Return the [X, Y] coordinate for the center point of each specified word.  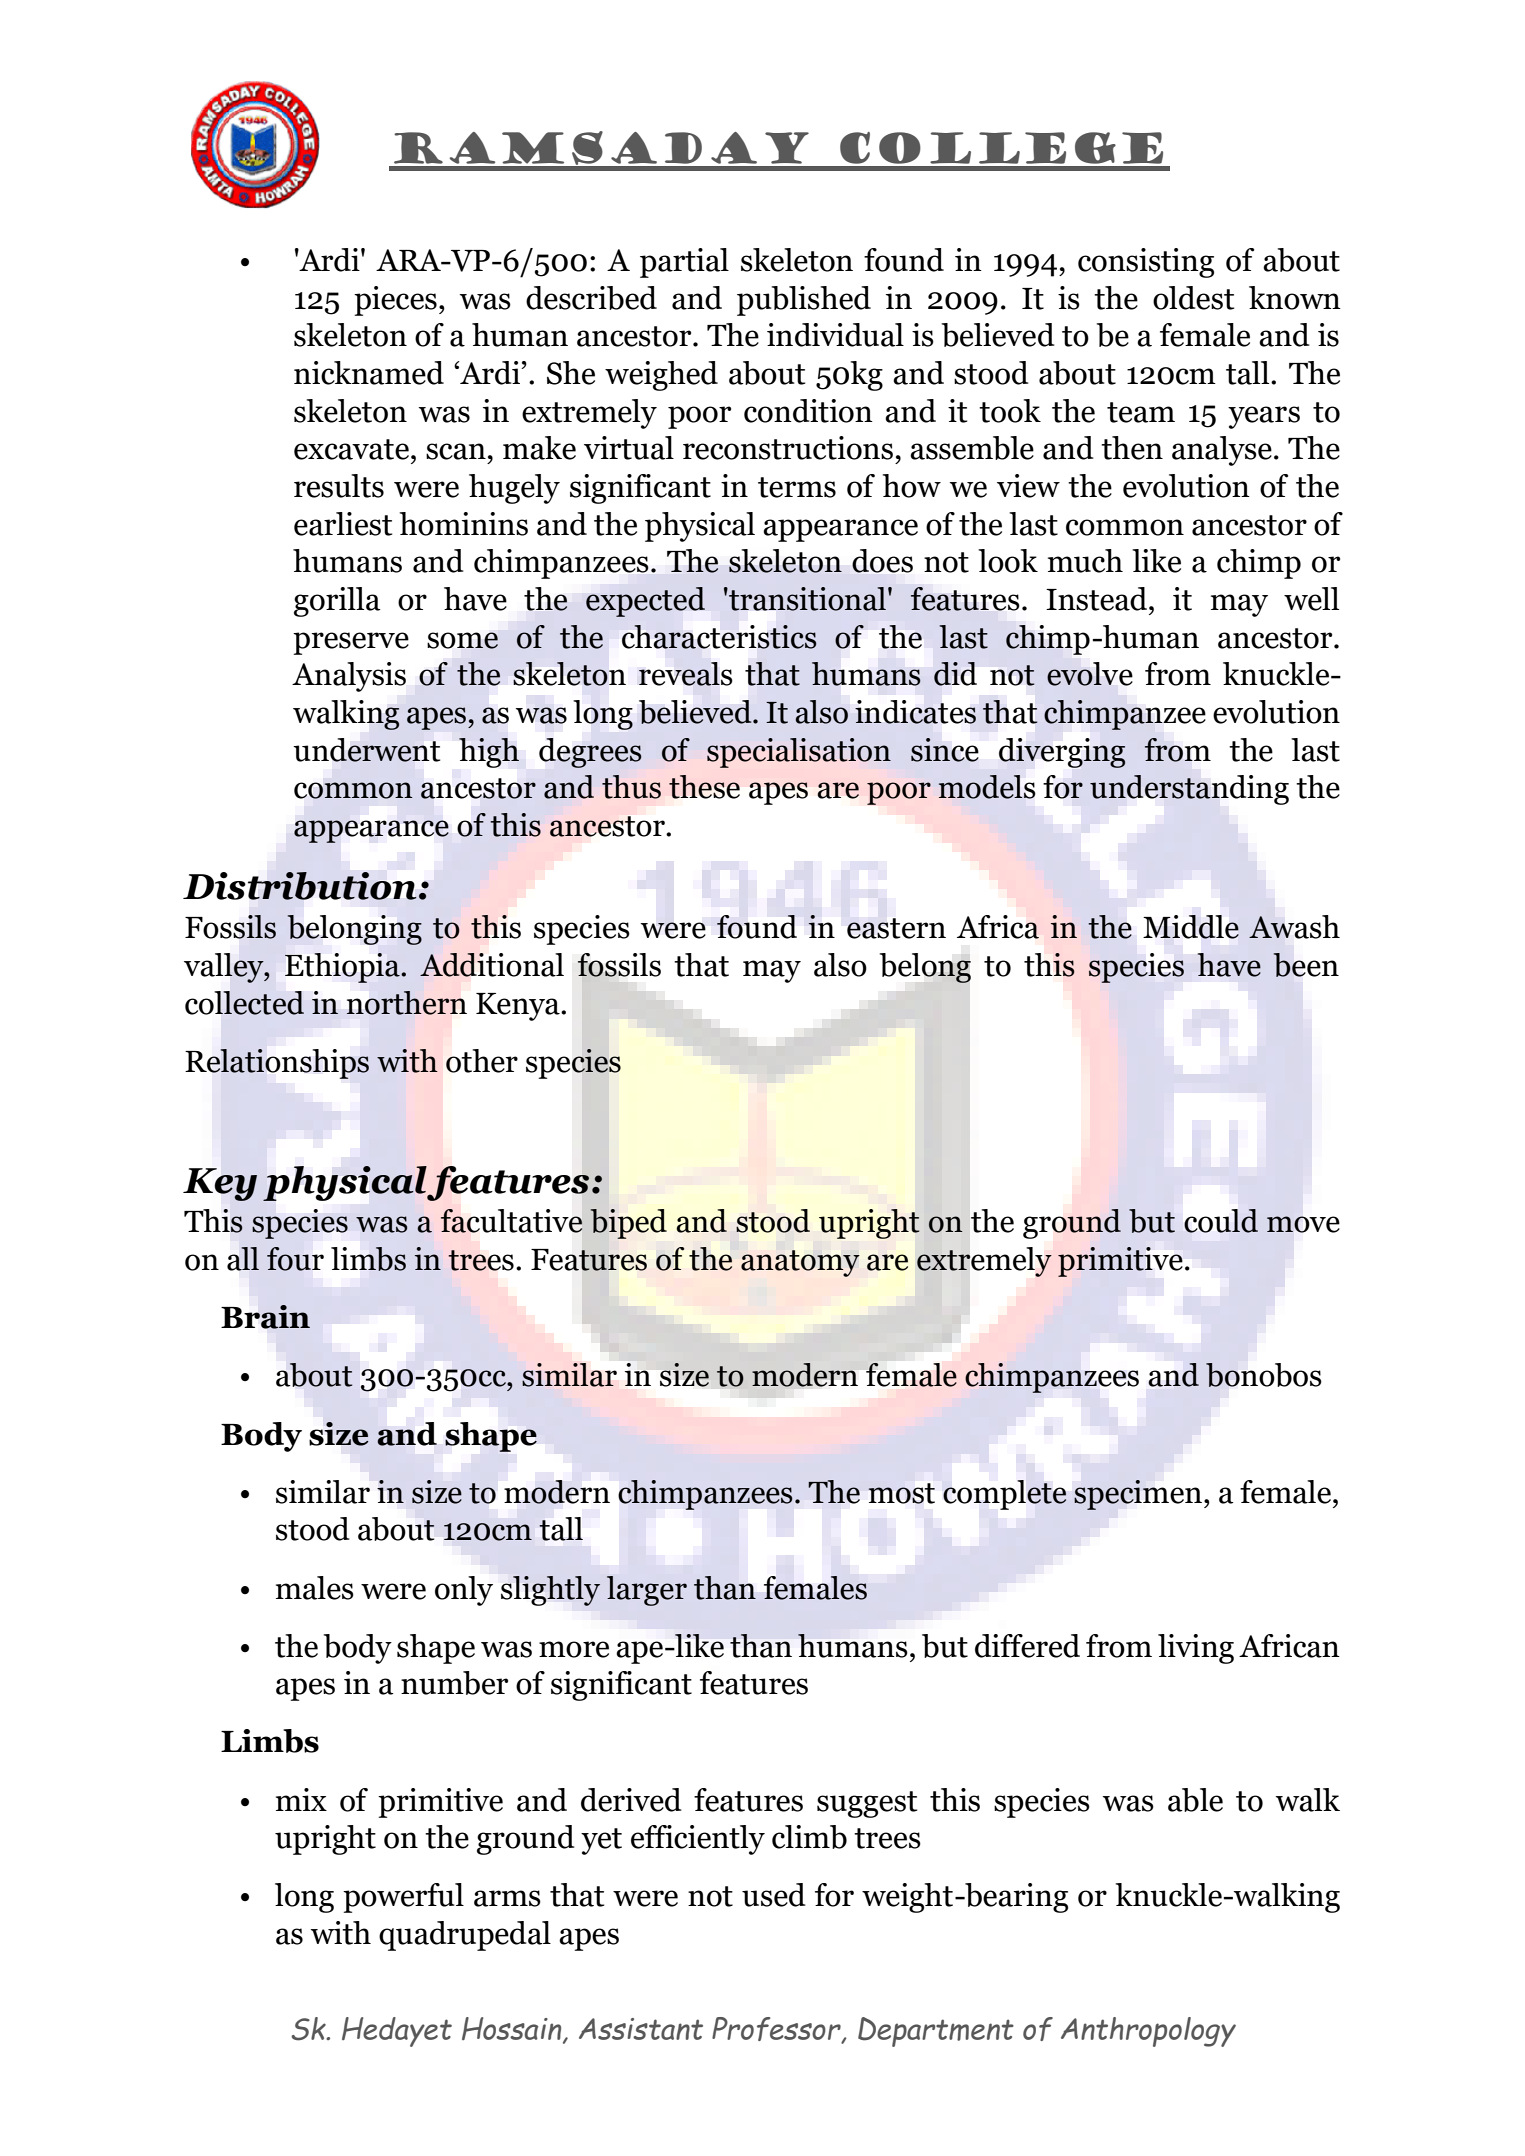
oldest [1193, 298]
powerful [403, 1898]
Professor [777, 2030]
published [804, 301]
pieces [395, 301]
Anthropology [1148, 2032]
